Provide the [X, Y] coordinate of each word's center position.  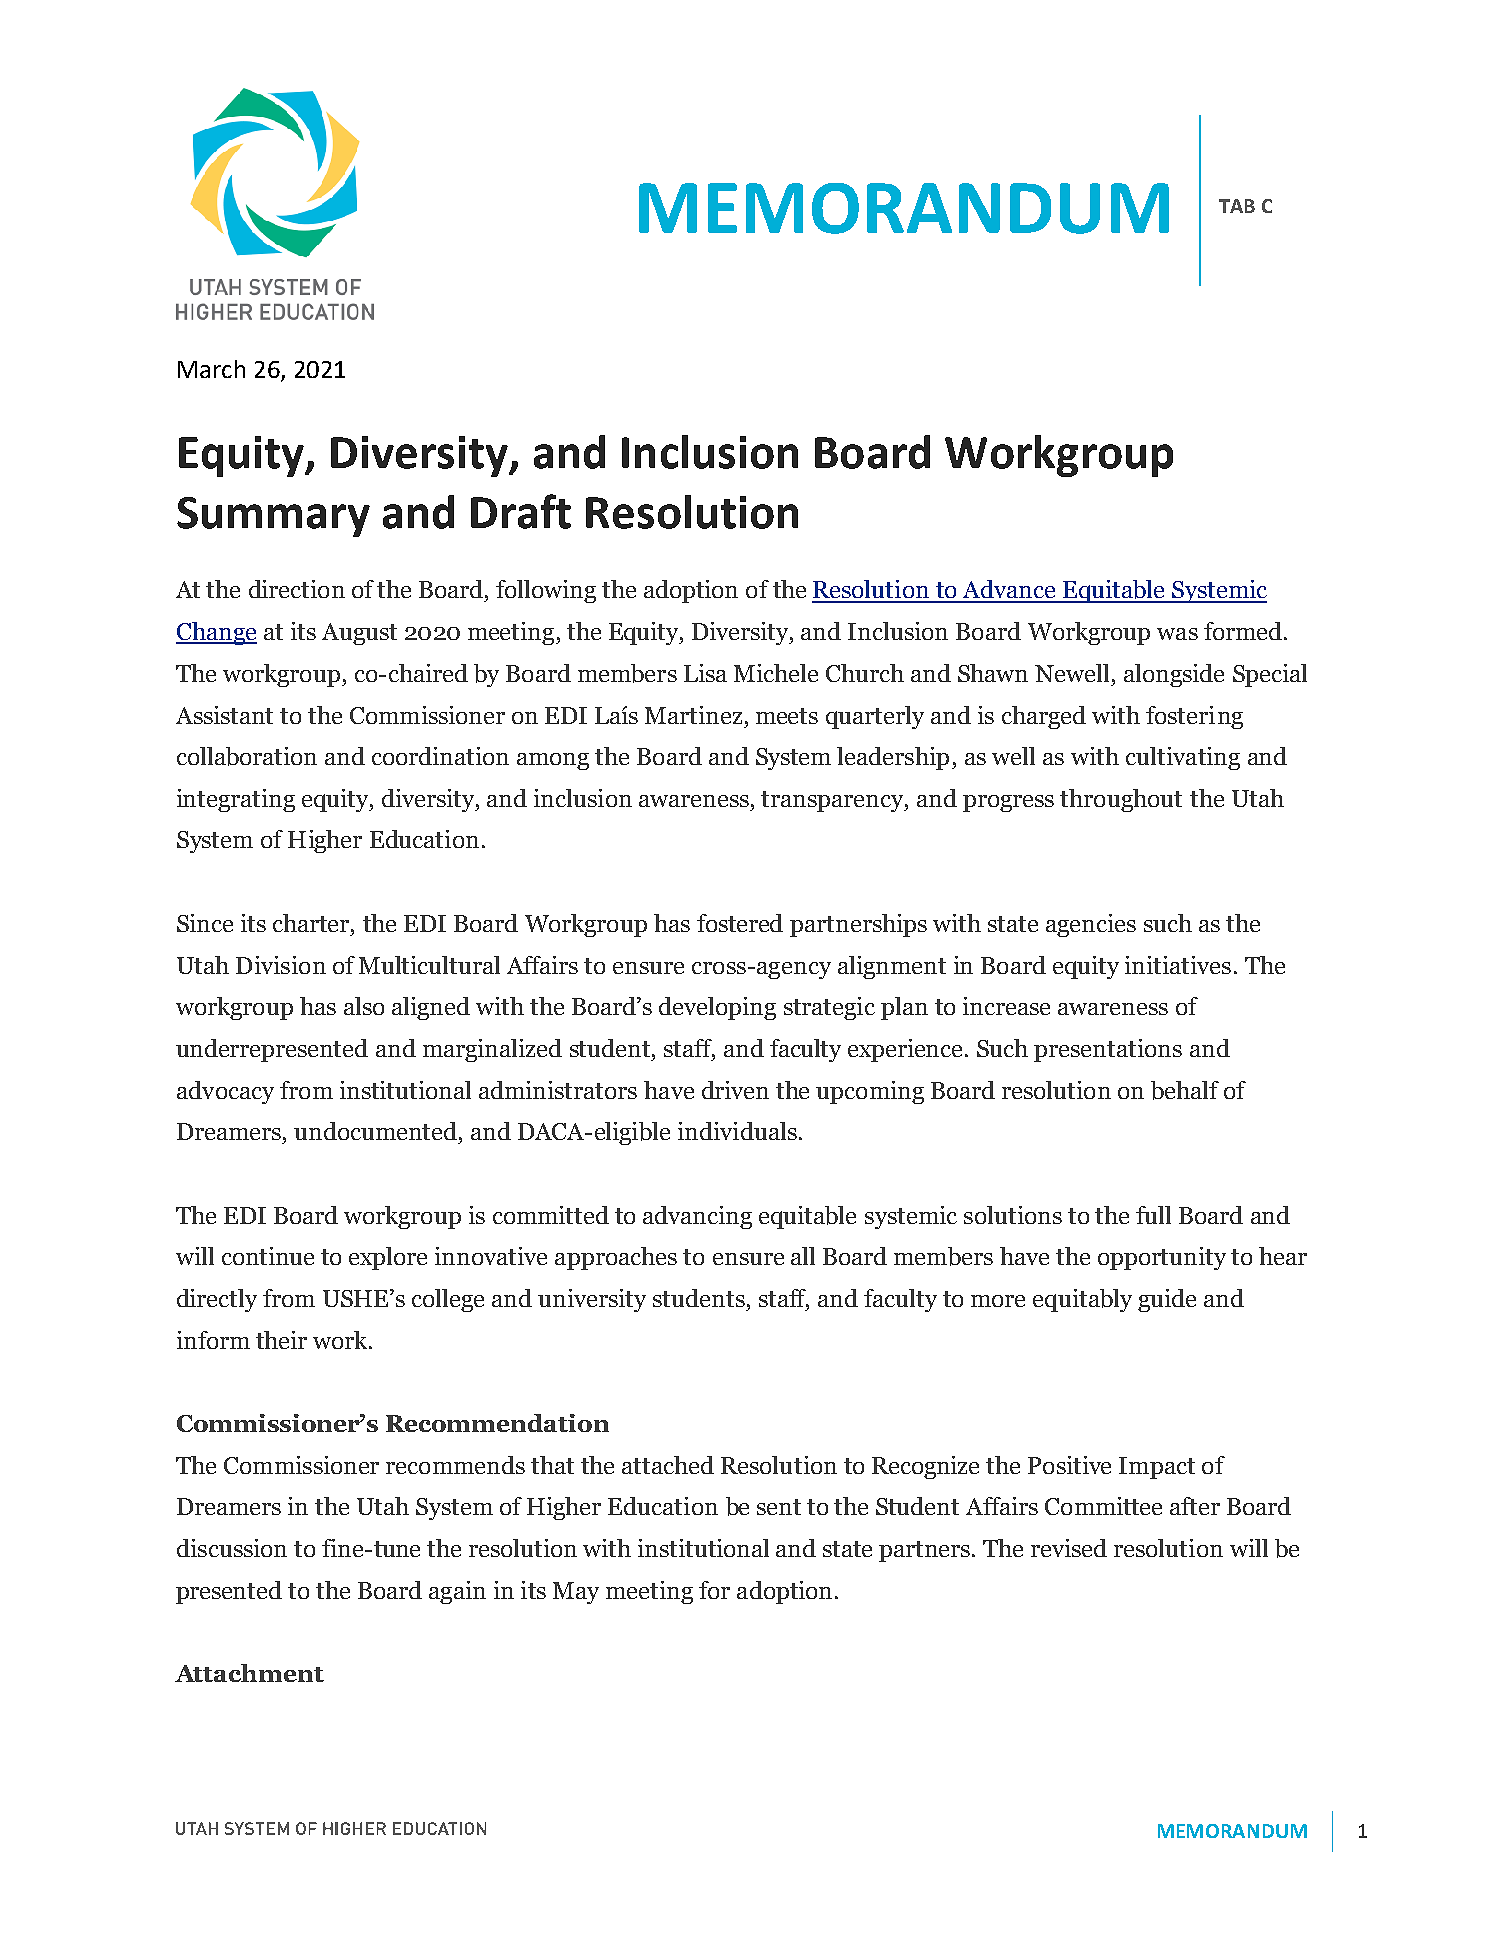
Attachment [249, 1673]
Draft [521, 511]
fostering [1194, 717]
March [211, 369]
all [803, 1256]
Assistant [224, 715]
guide [1167, 1300]
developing [717, 1008]
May [576, 1593]
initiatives [1178, 965]
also [364, 1006]
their [281, 1340]
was [1177, 634]
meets [787, 716]
